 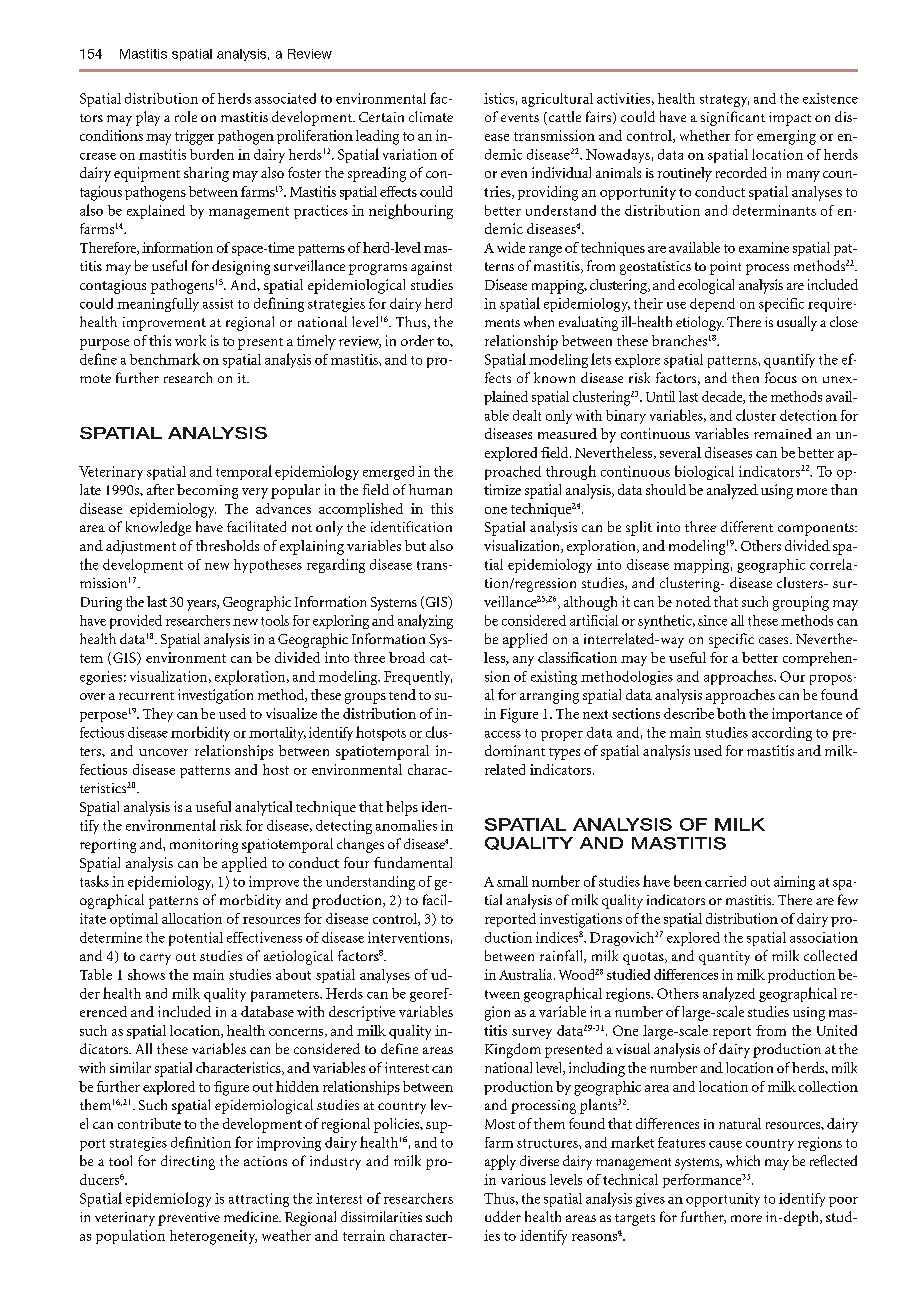 I want to click on heterogeneity, so click(x=213, y=1237).
